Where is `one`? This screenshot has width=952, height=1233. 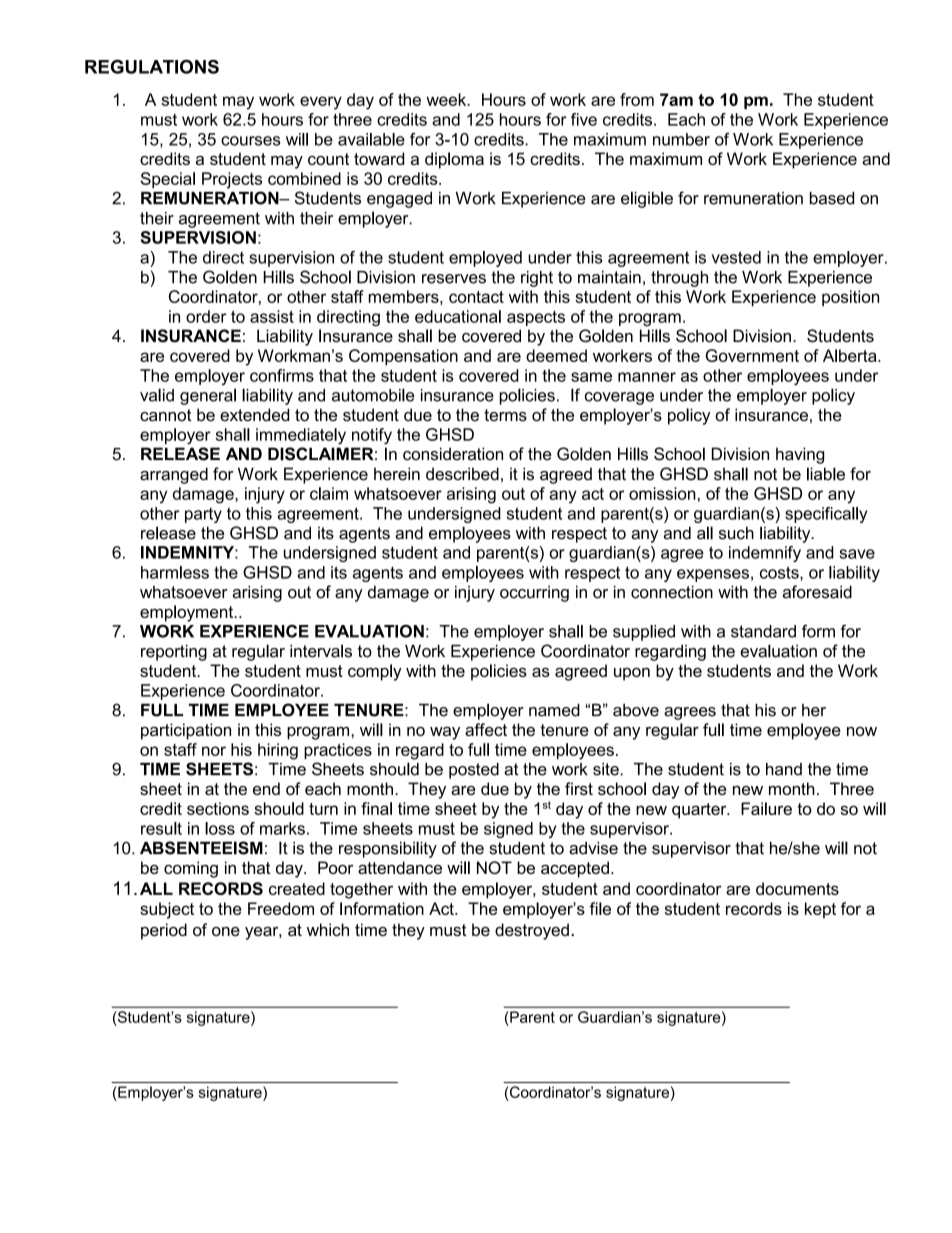 one is located at coordinates (226, 931).
